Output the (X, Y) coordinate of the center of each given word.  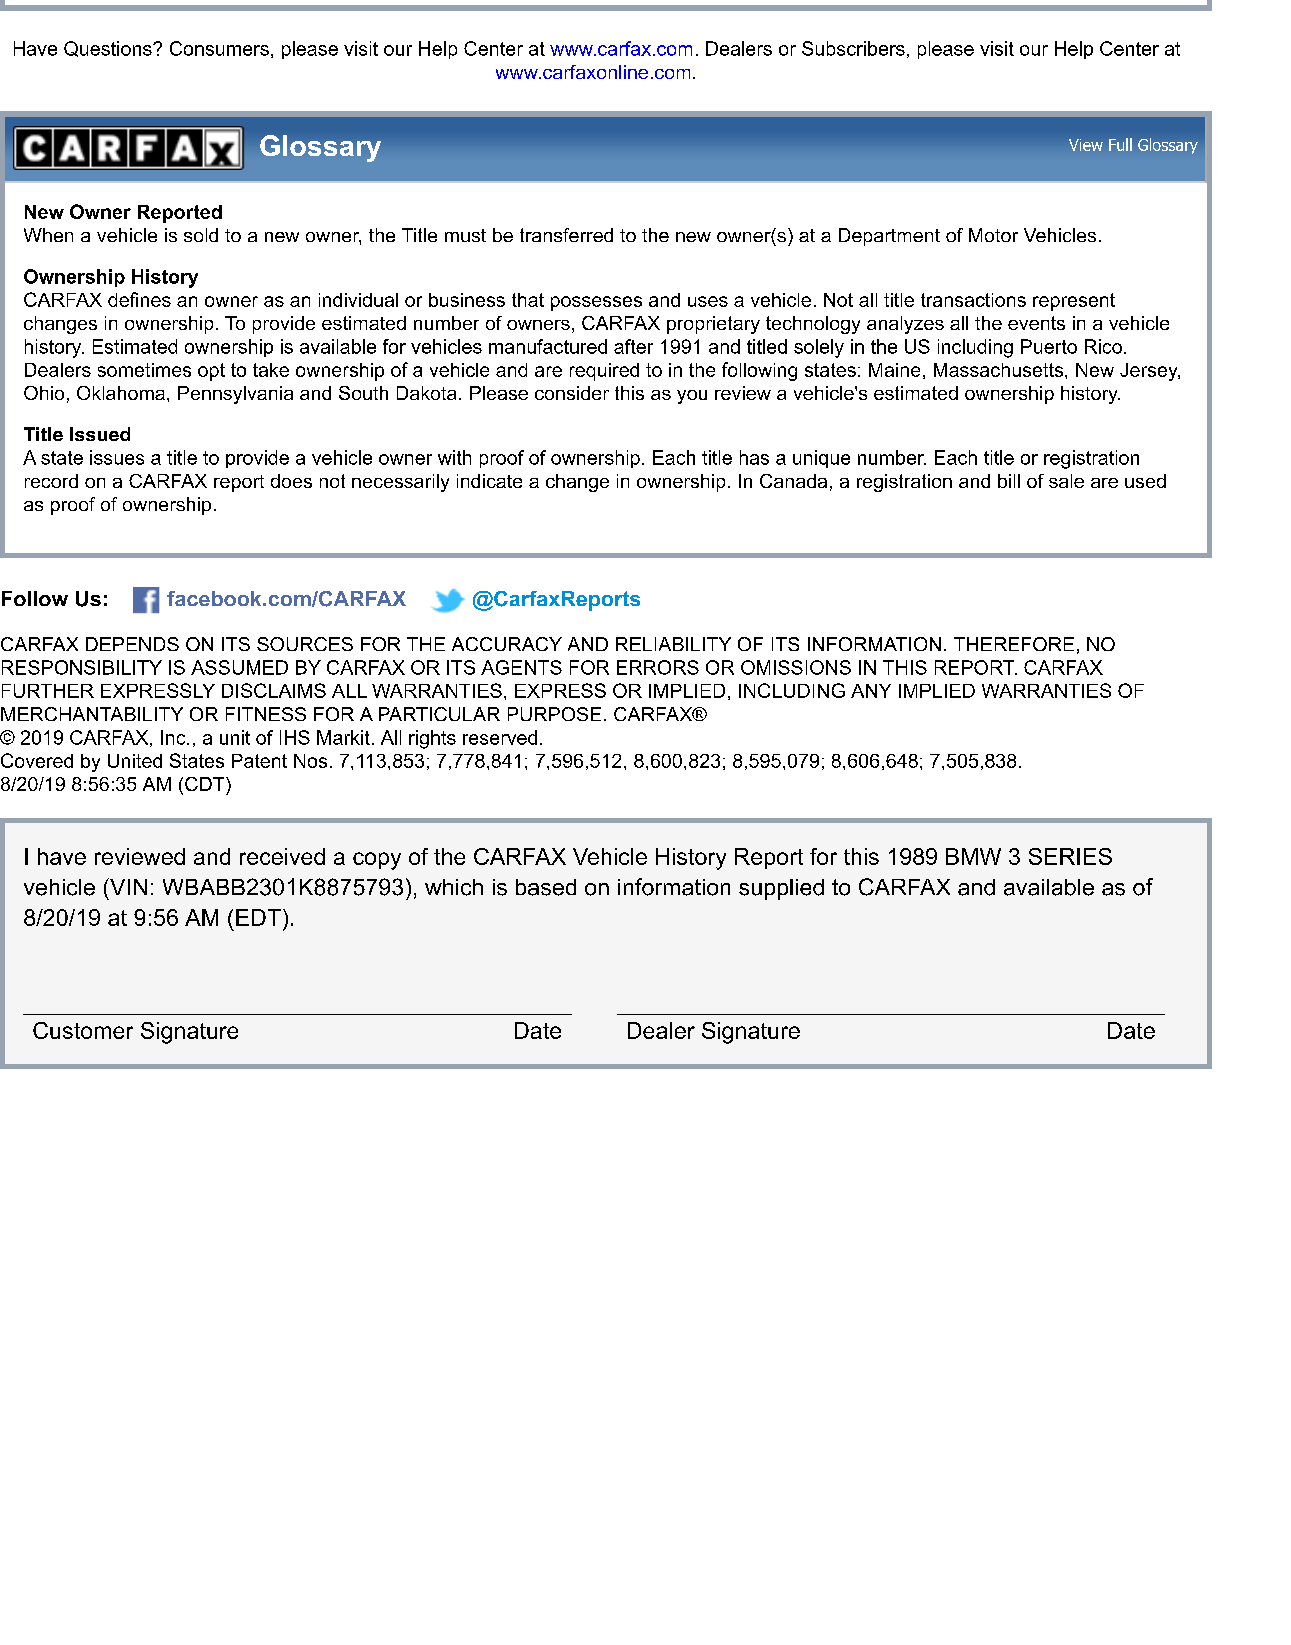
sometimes (144, 370)
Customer (83, 1030)
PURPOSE (554, 714)
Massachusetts (998, 370)
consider (572, 393)
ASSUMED (239, 667)
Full (1120, 144)
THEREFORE (1014, 644)
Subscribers (853, 48)
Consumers (219, 48)
